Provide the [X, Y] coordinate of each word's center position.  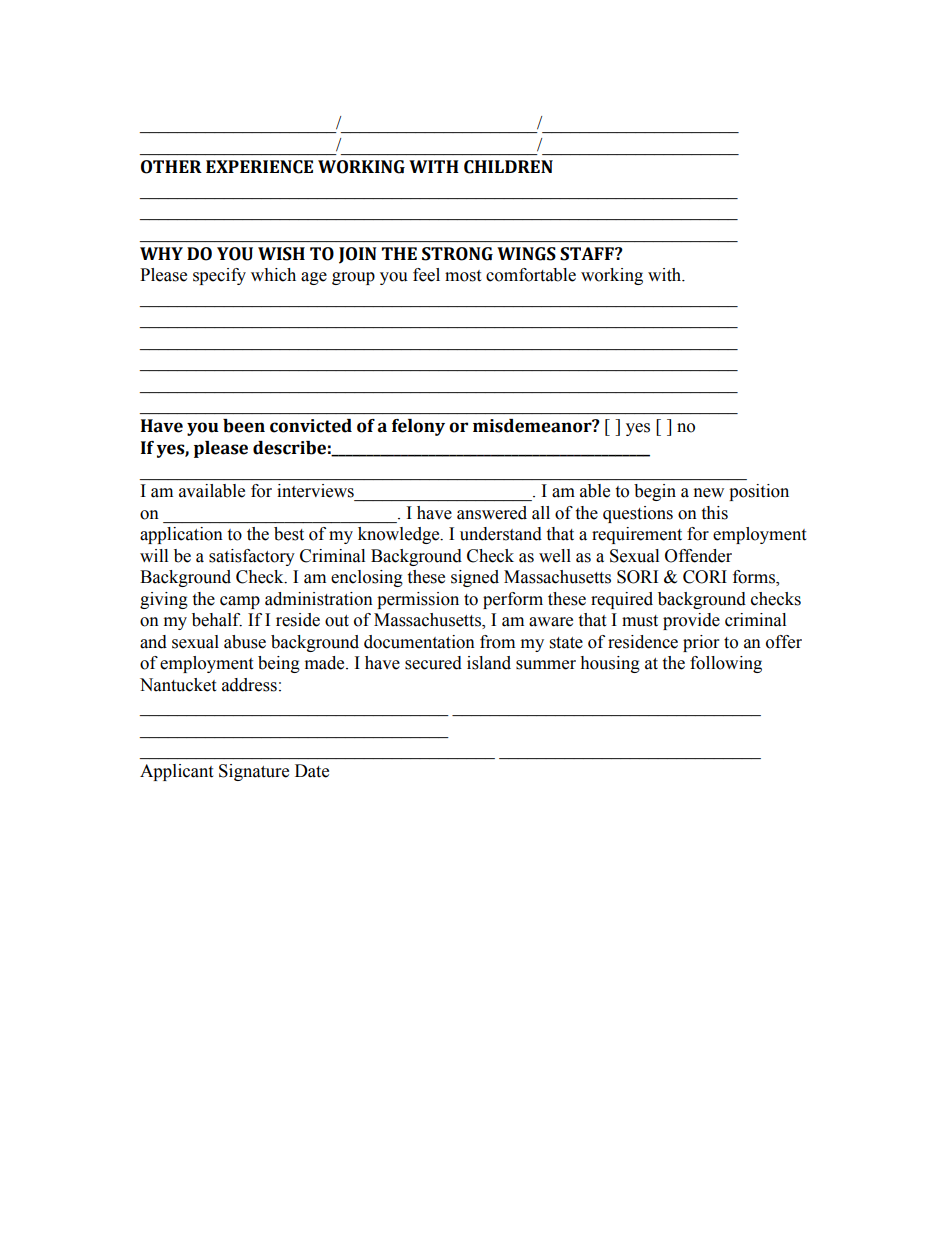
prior [701, 643]
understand [501, 534]
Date [312, 771]
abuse [245, 642]
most [463, 276]
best [289, 534]
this [714, 513]
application [181, 535]
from [497, 642]
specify [219, 276]
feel [426, 275]
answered [492, 513]
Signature [254, 772]
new [709, 493]
